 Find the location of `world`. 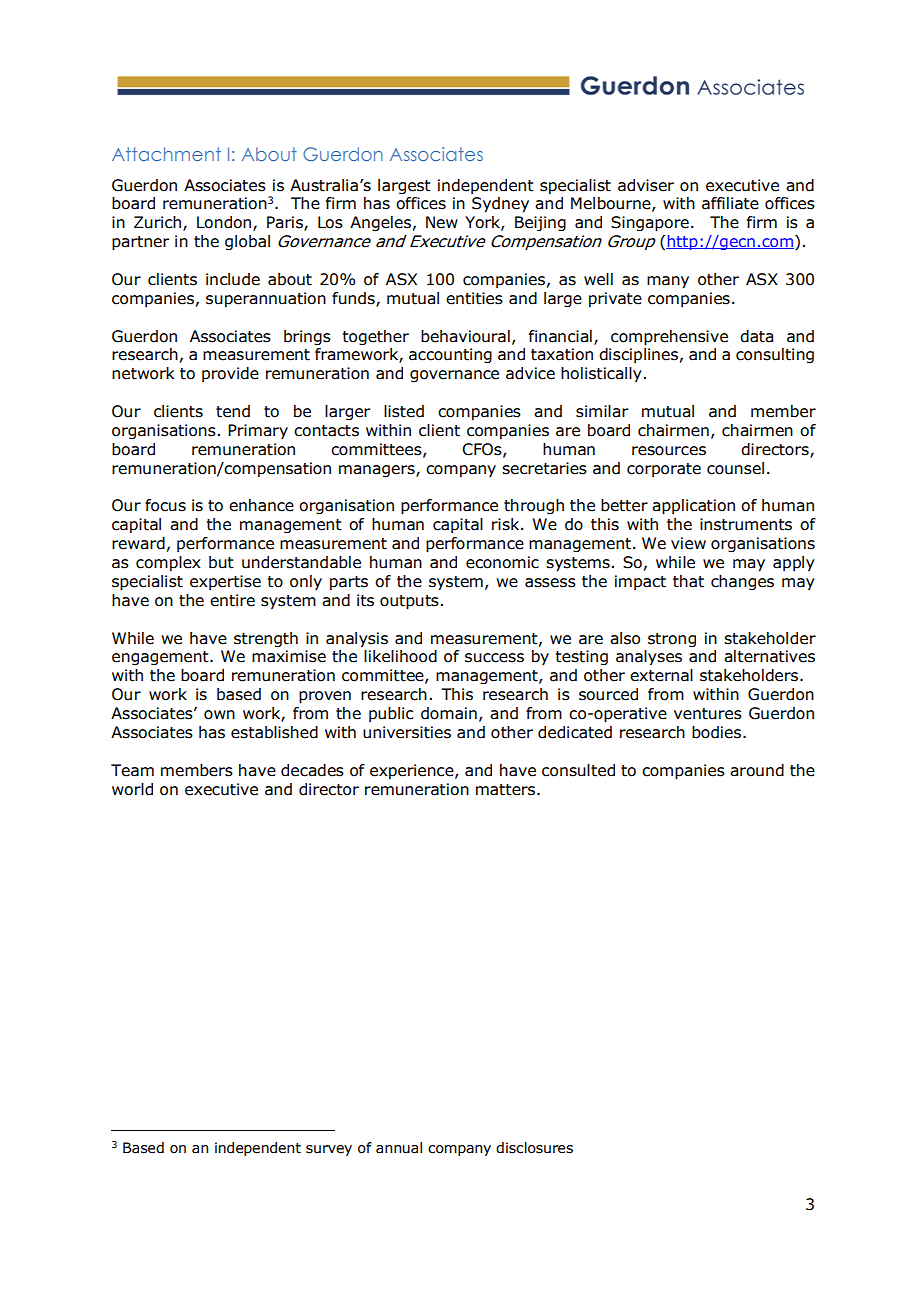

world is located at coordinates (132, 789).
